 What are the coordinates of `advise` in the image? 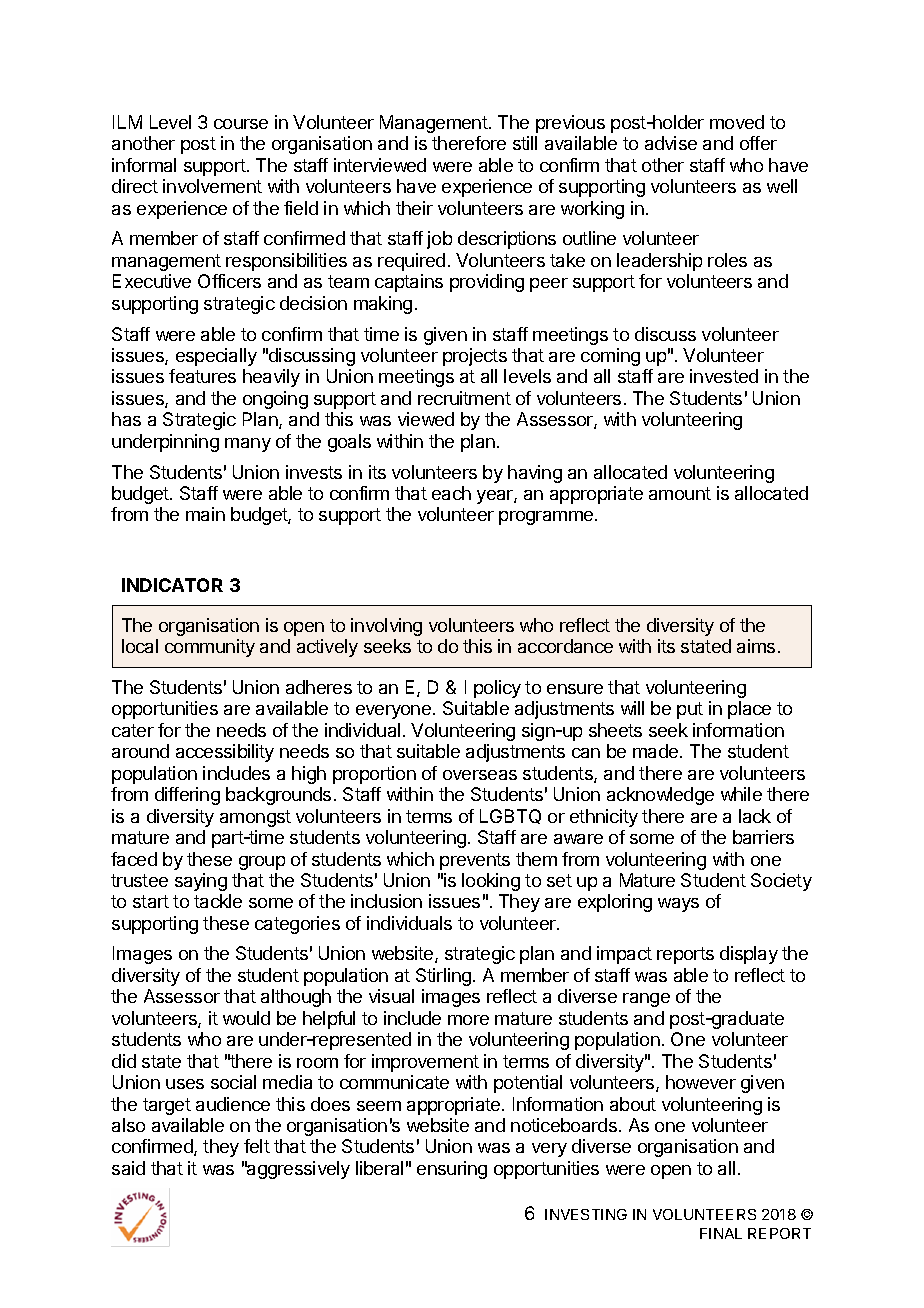 It's located at (671, 143).
